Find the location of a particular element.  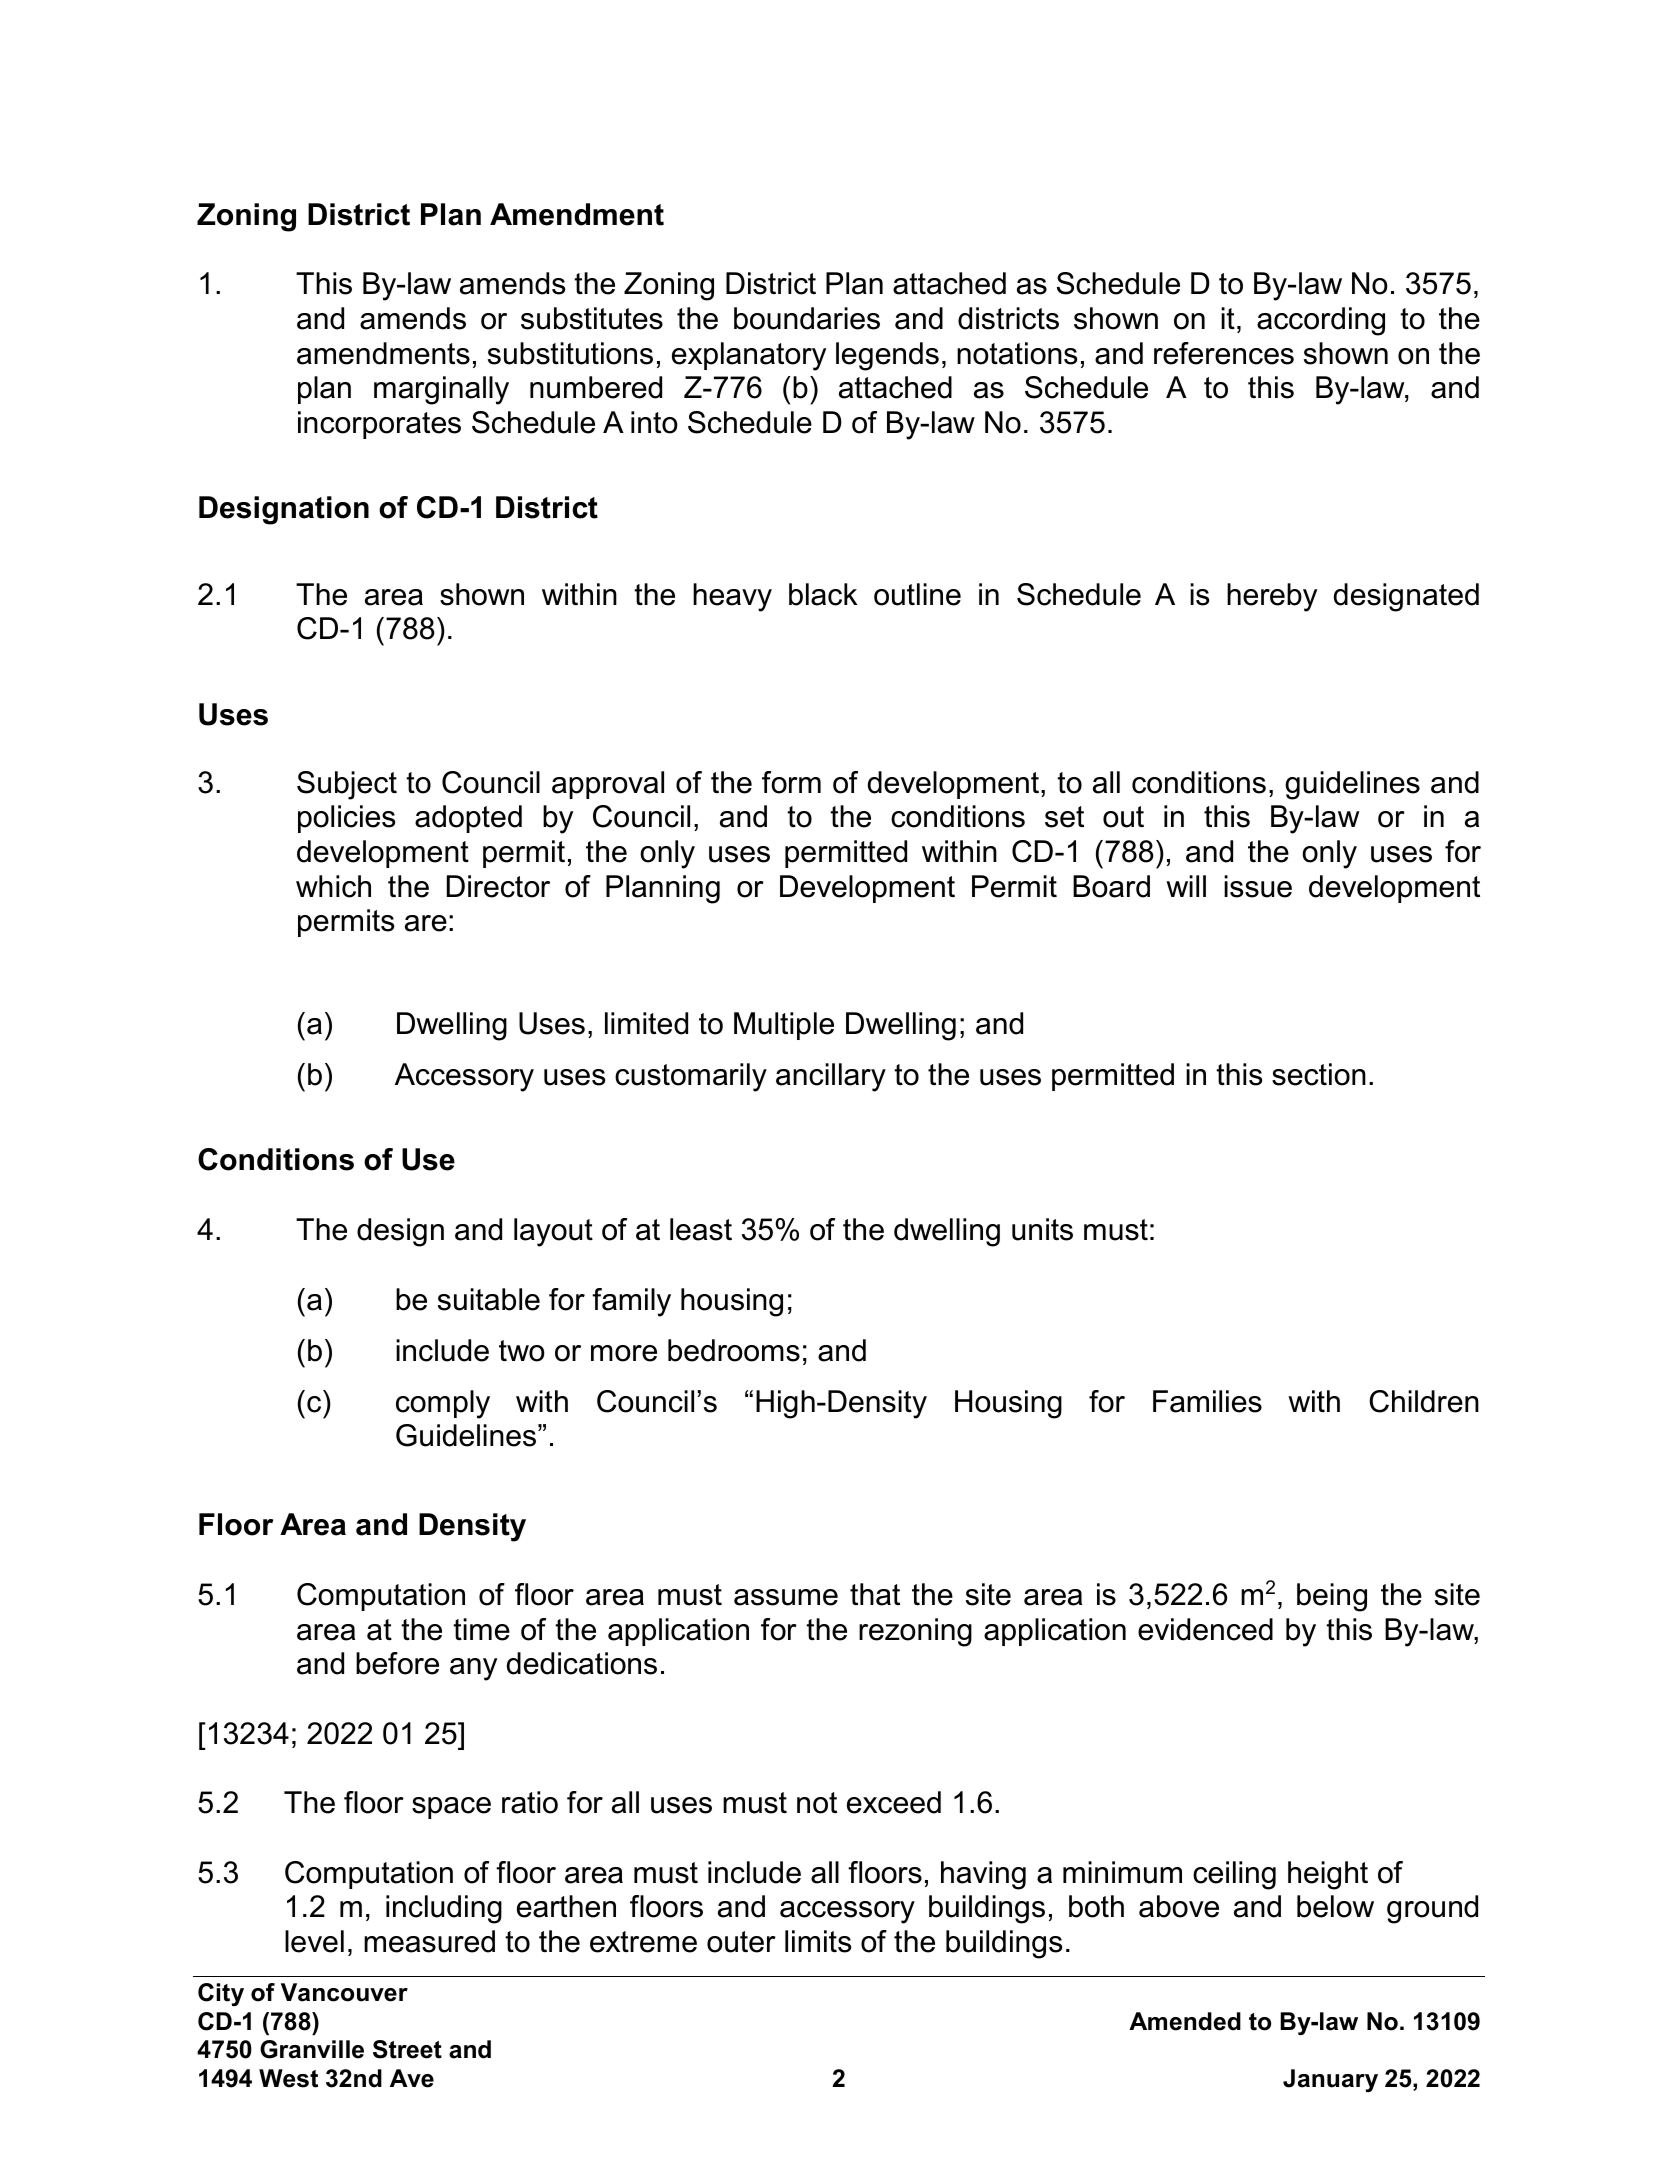

legends is located at coordinates (887, 356).
